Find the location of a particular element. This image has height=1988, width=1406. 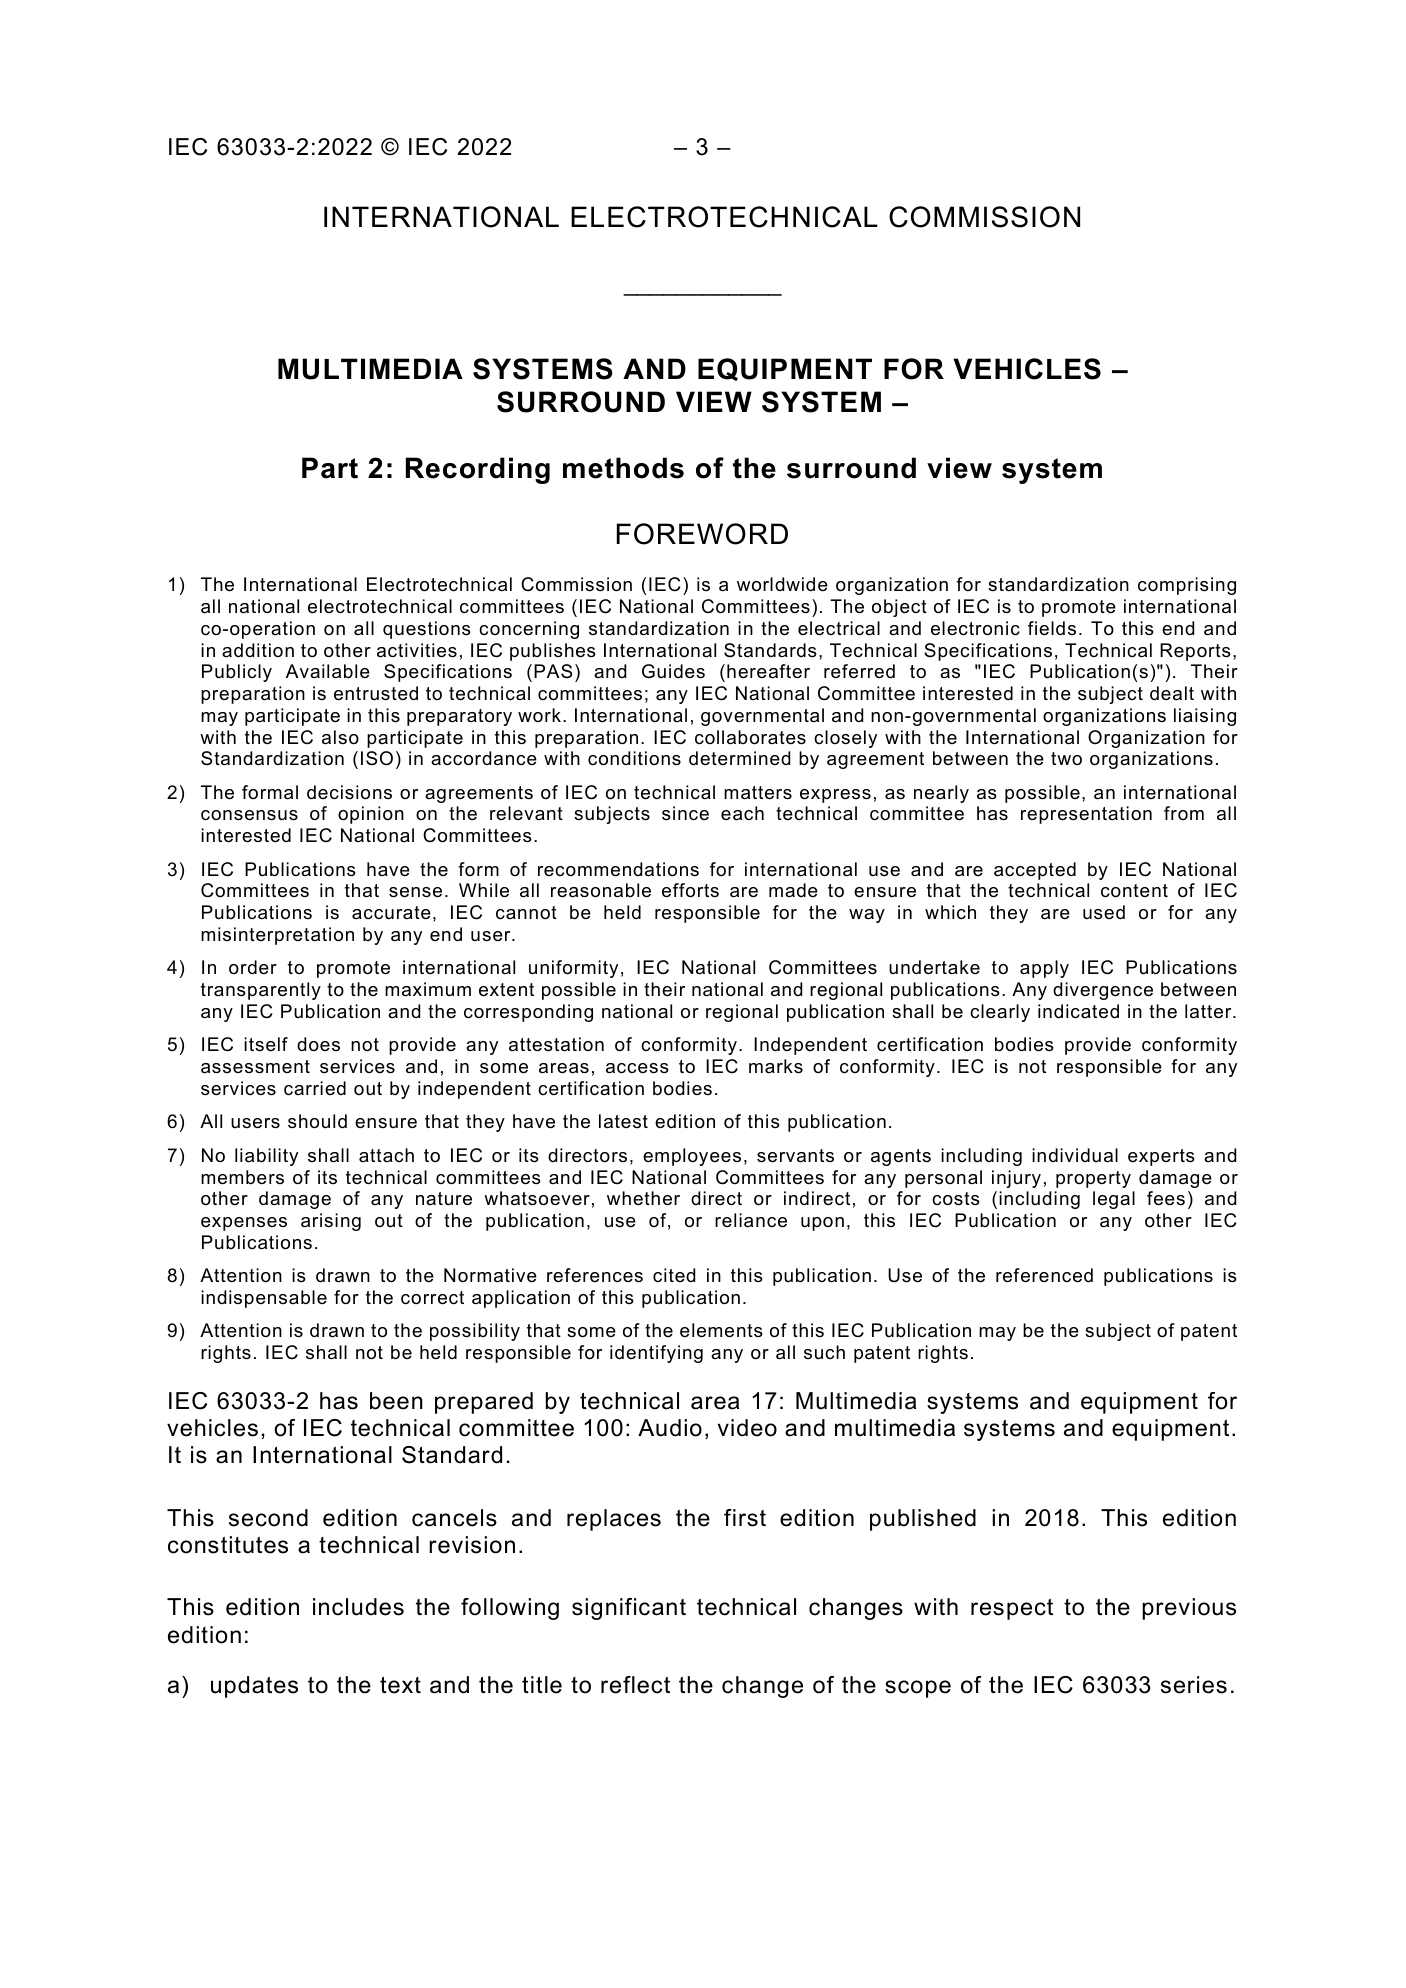

comprising is located at coordinates (1187, 586).
